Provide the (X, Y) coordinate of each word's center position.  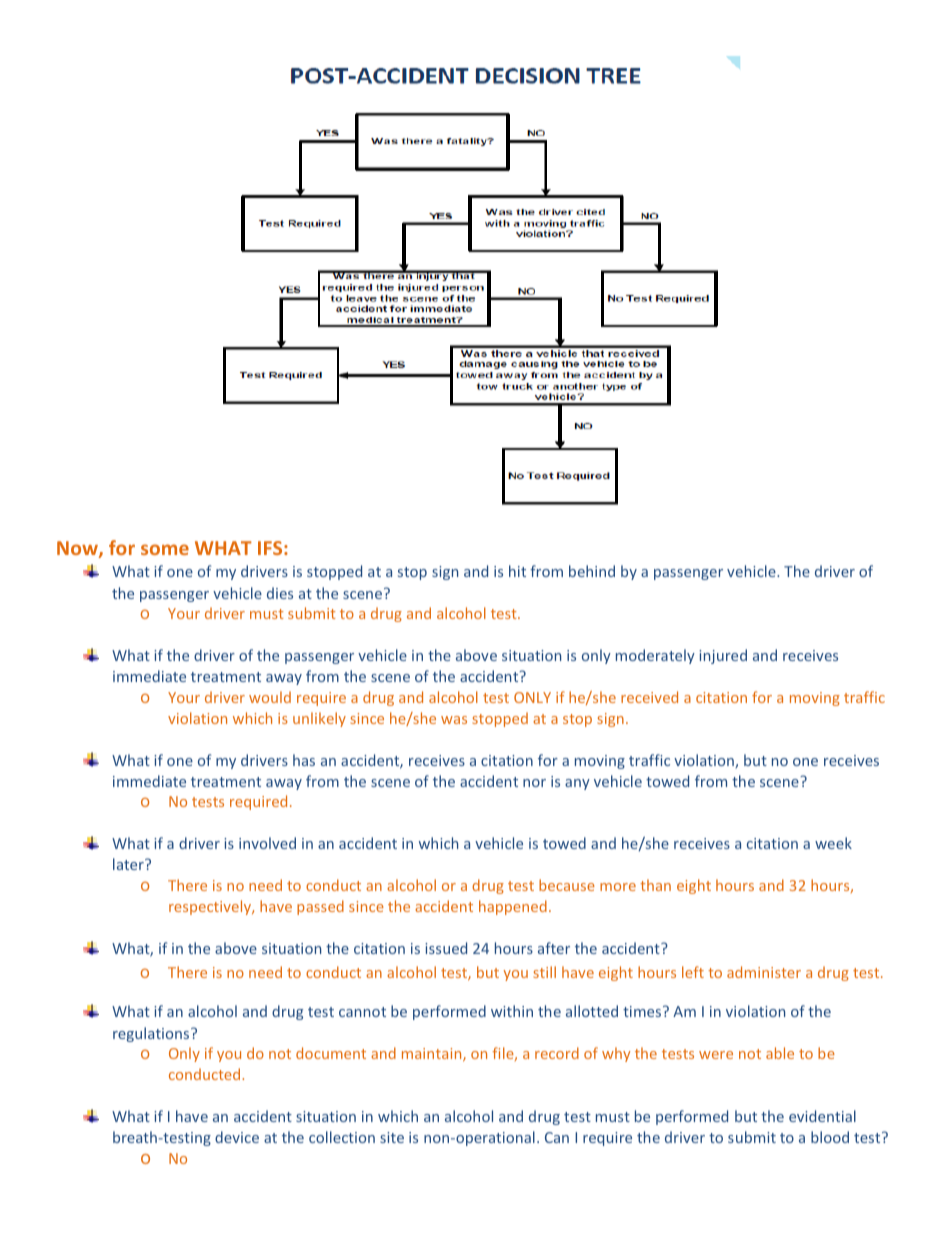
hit (517, 571)
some (165, 549)
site (392, 1137)
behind (592, 571)
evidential (822, 1116)
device (237, 1137)
